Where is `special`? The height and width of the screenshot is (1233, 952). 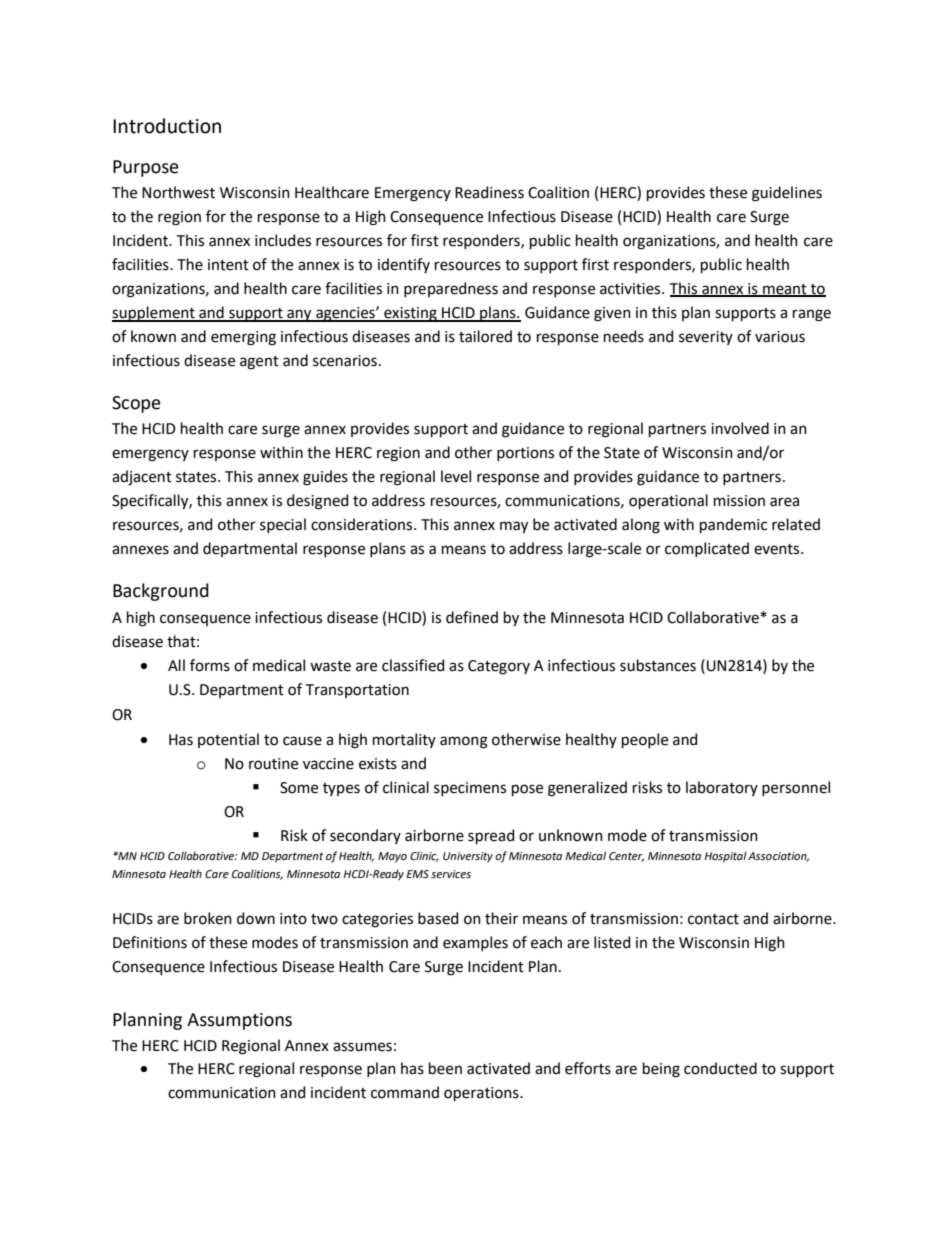
special is located at coordinates (283, 525).
